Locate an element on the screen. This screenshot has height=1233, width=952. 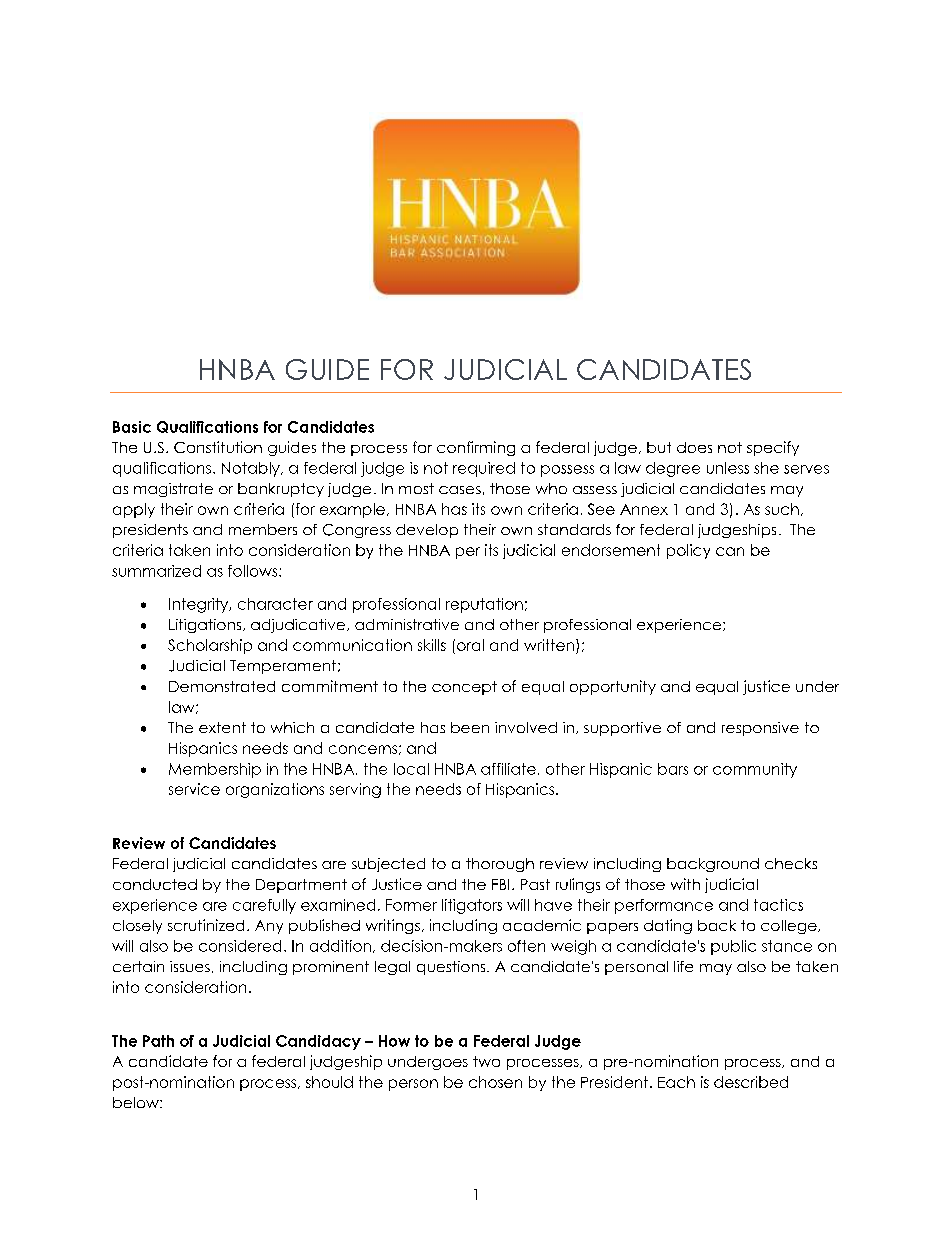
Demonstrated is located at coordinates (222, 686).
